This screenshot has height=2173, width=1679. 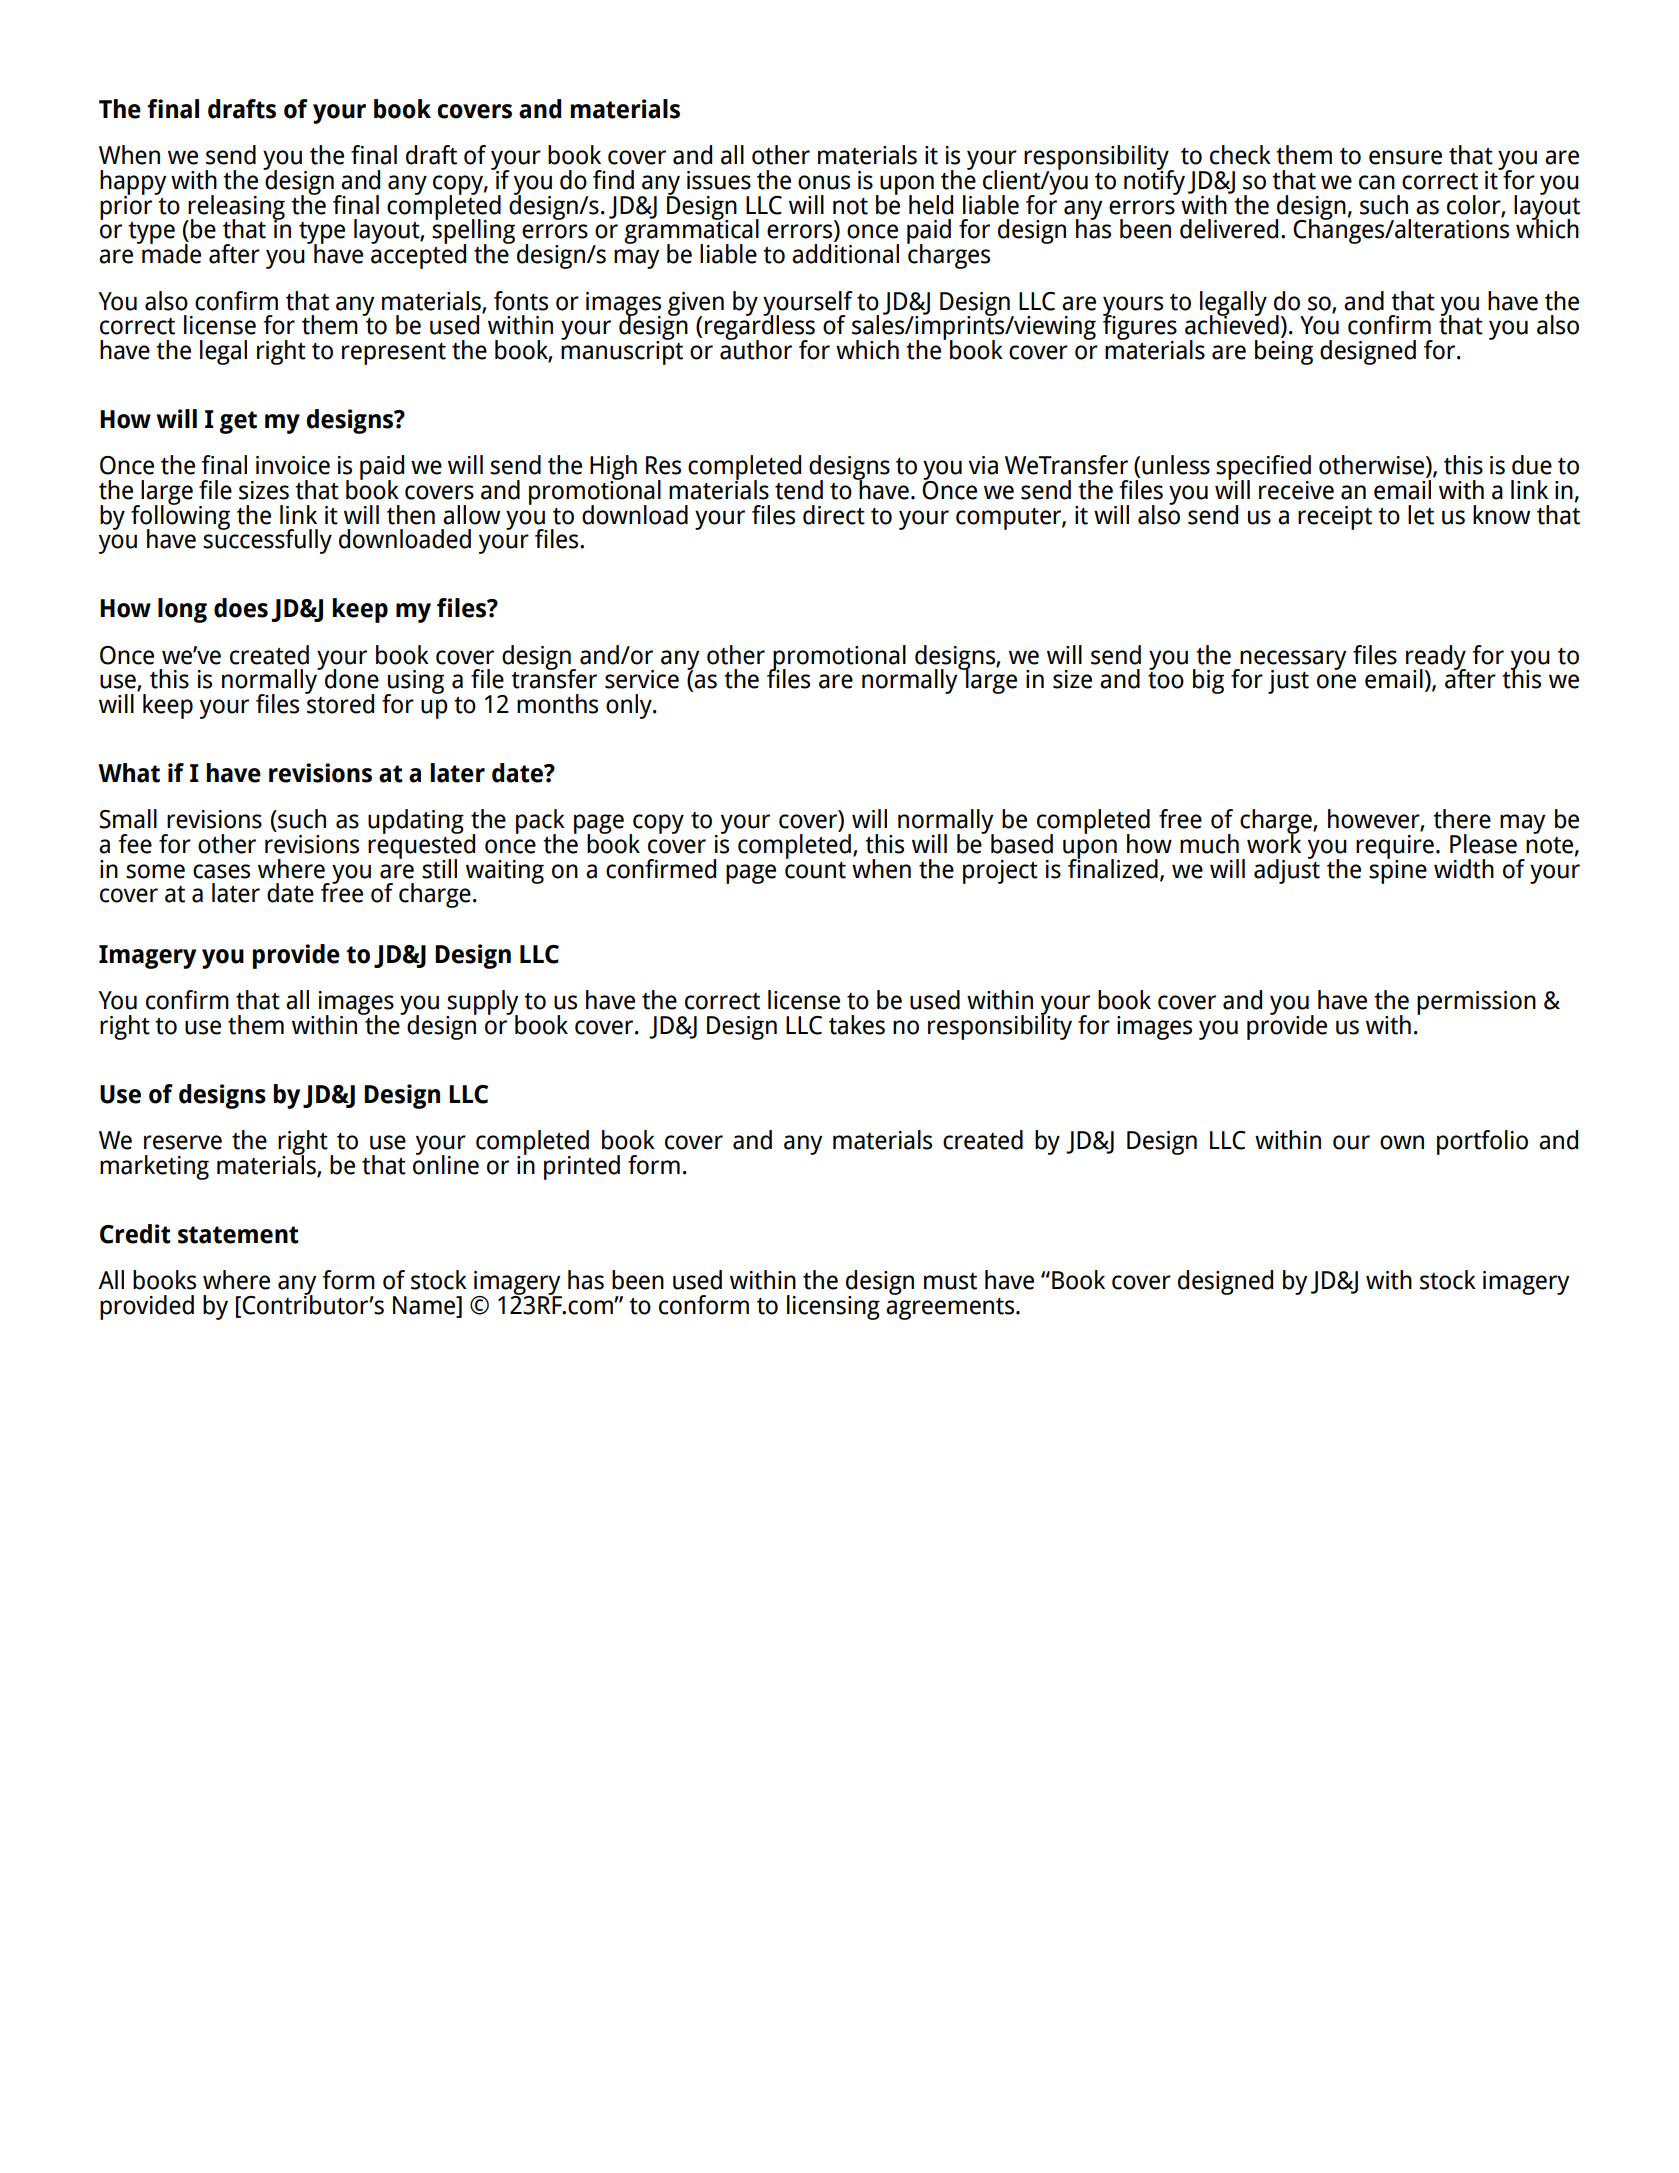 What do you see at coordinates (824, 182) in the screenshot?
I see `onus` at bounding box center [824, 182].
